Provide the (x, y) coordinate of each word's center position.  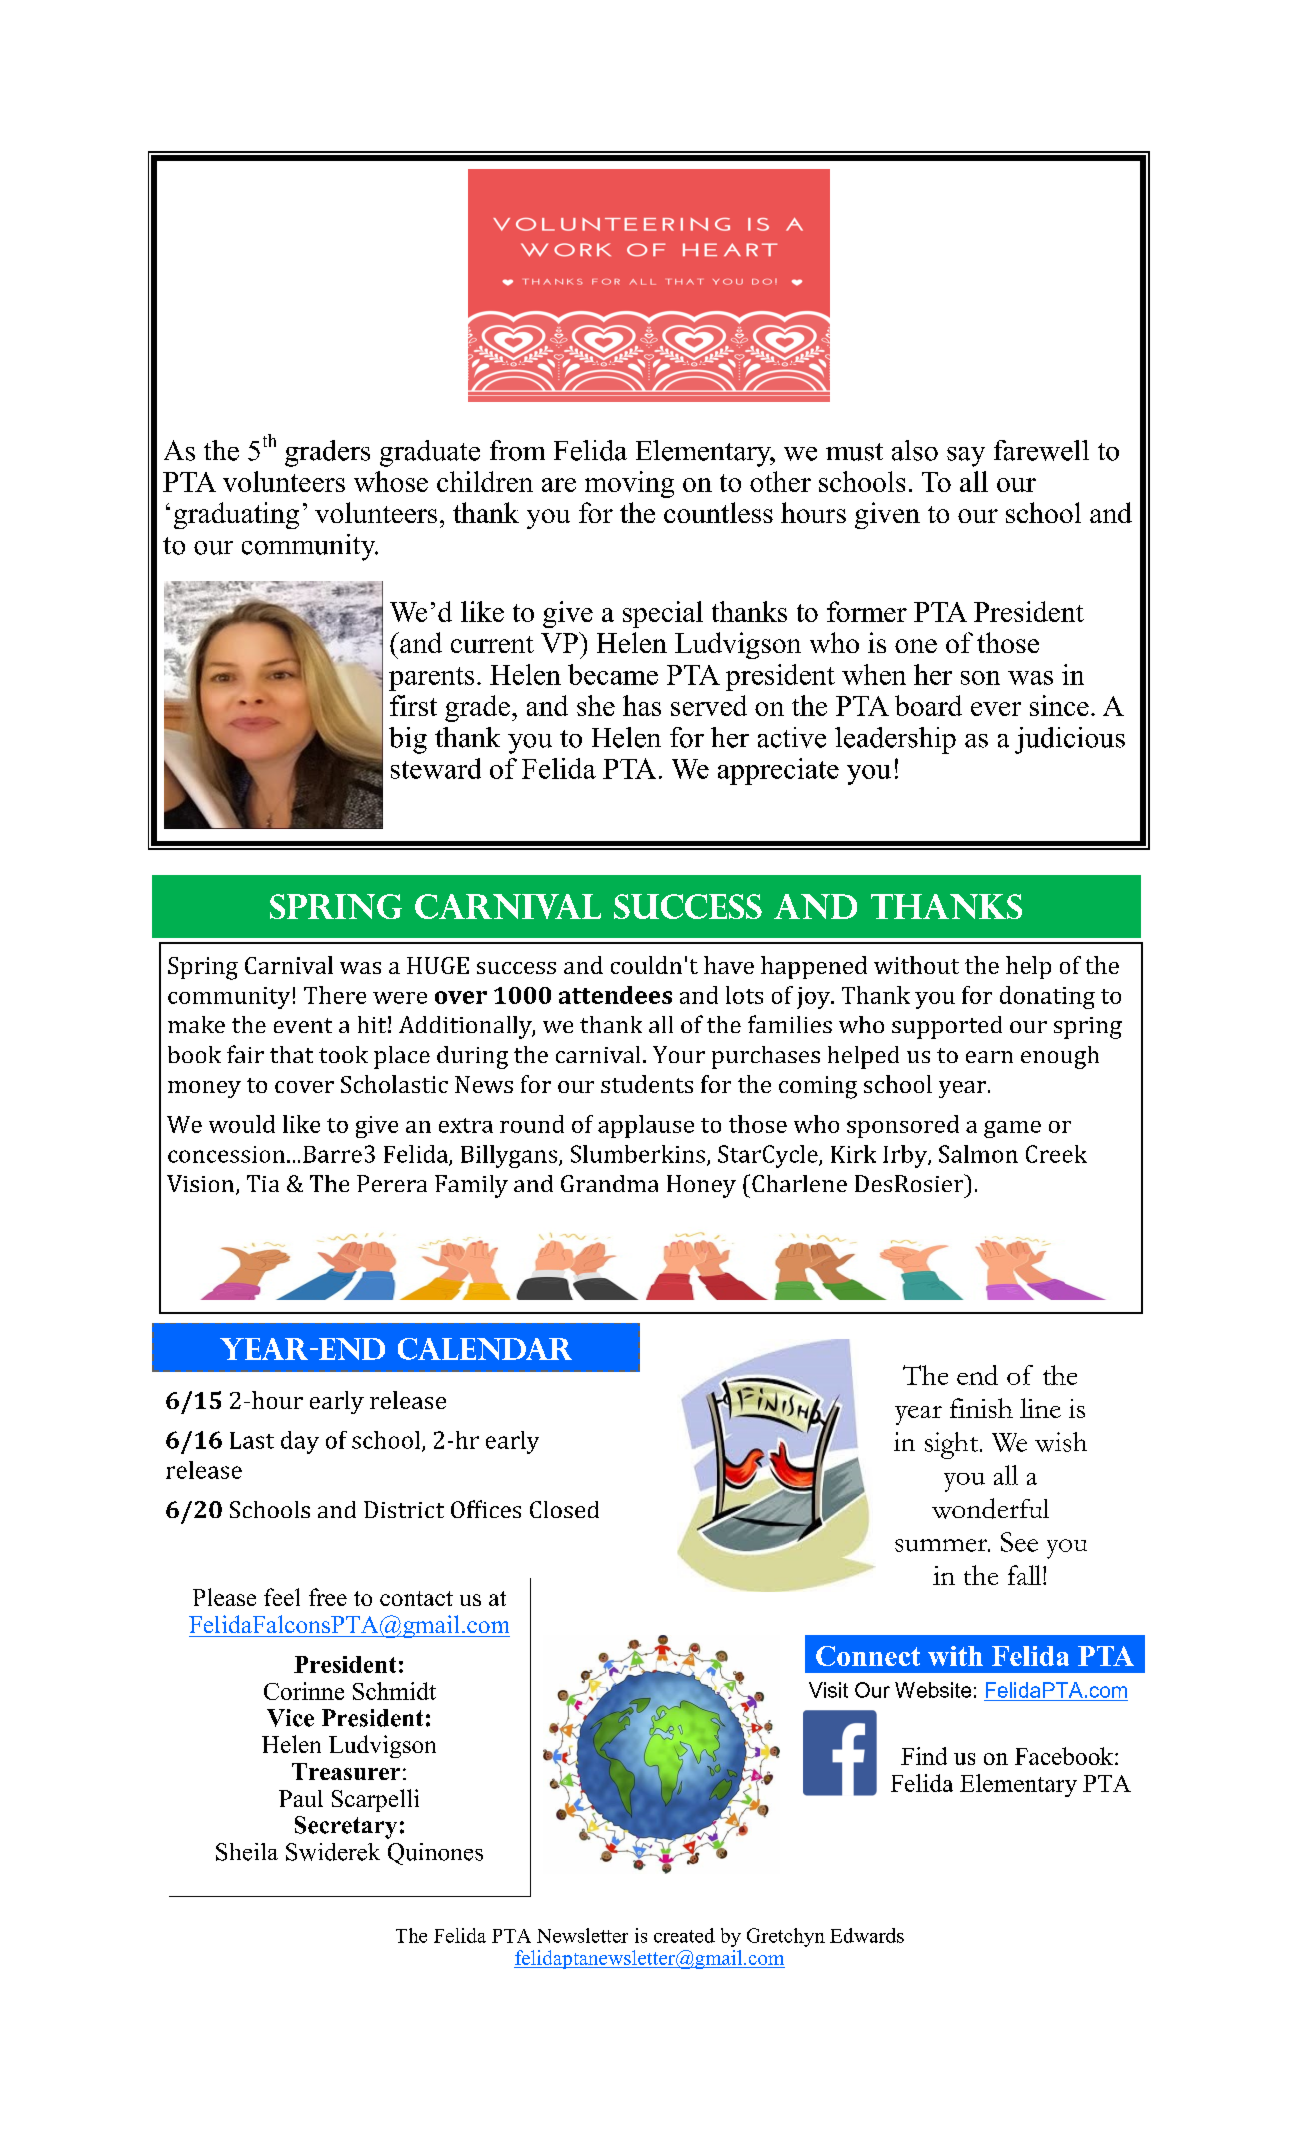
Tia (263, 1183)
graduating (236, 515)
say (966, 457)
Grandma (609, 1183)
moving (629, 484)
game (1012, 1129)
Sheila (247, 1852)
